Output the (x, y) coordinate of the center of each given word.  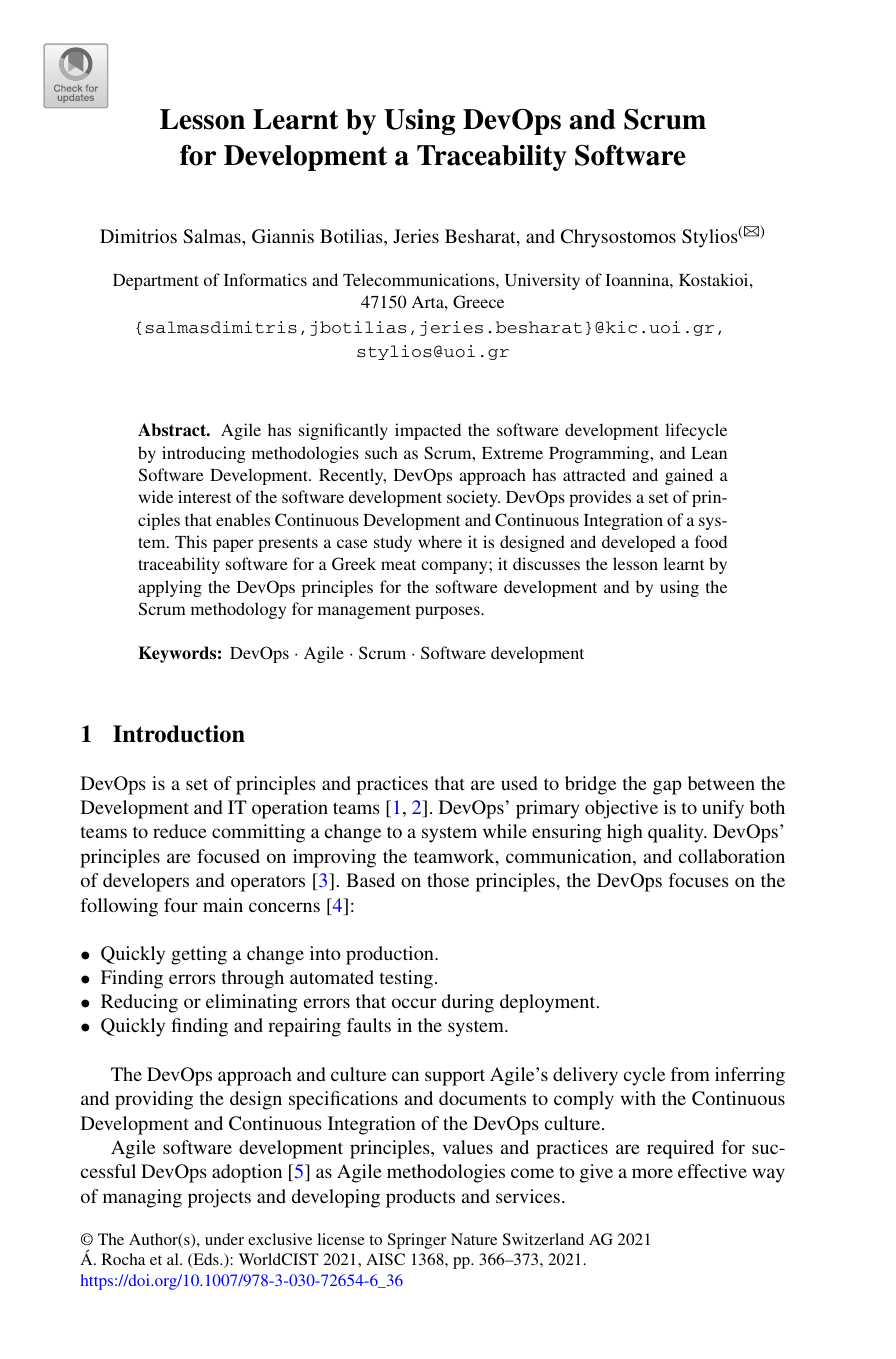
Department (156, 282)
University (542, 281)
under (224, 1239)
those (448, 880)
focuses (699, 880)
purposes (448, 612)
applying (170, 588)
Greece (478, 302)
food (711, 541)
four (181, 905)
